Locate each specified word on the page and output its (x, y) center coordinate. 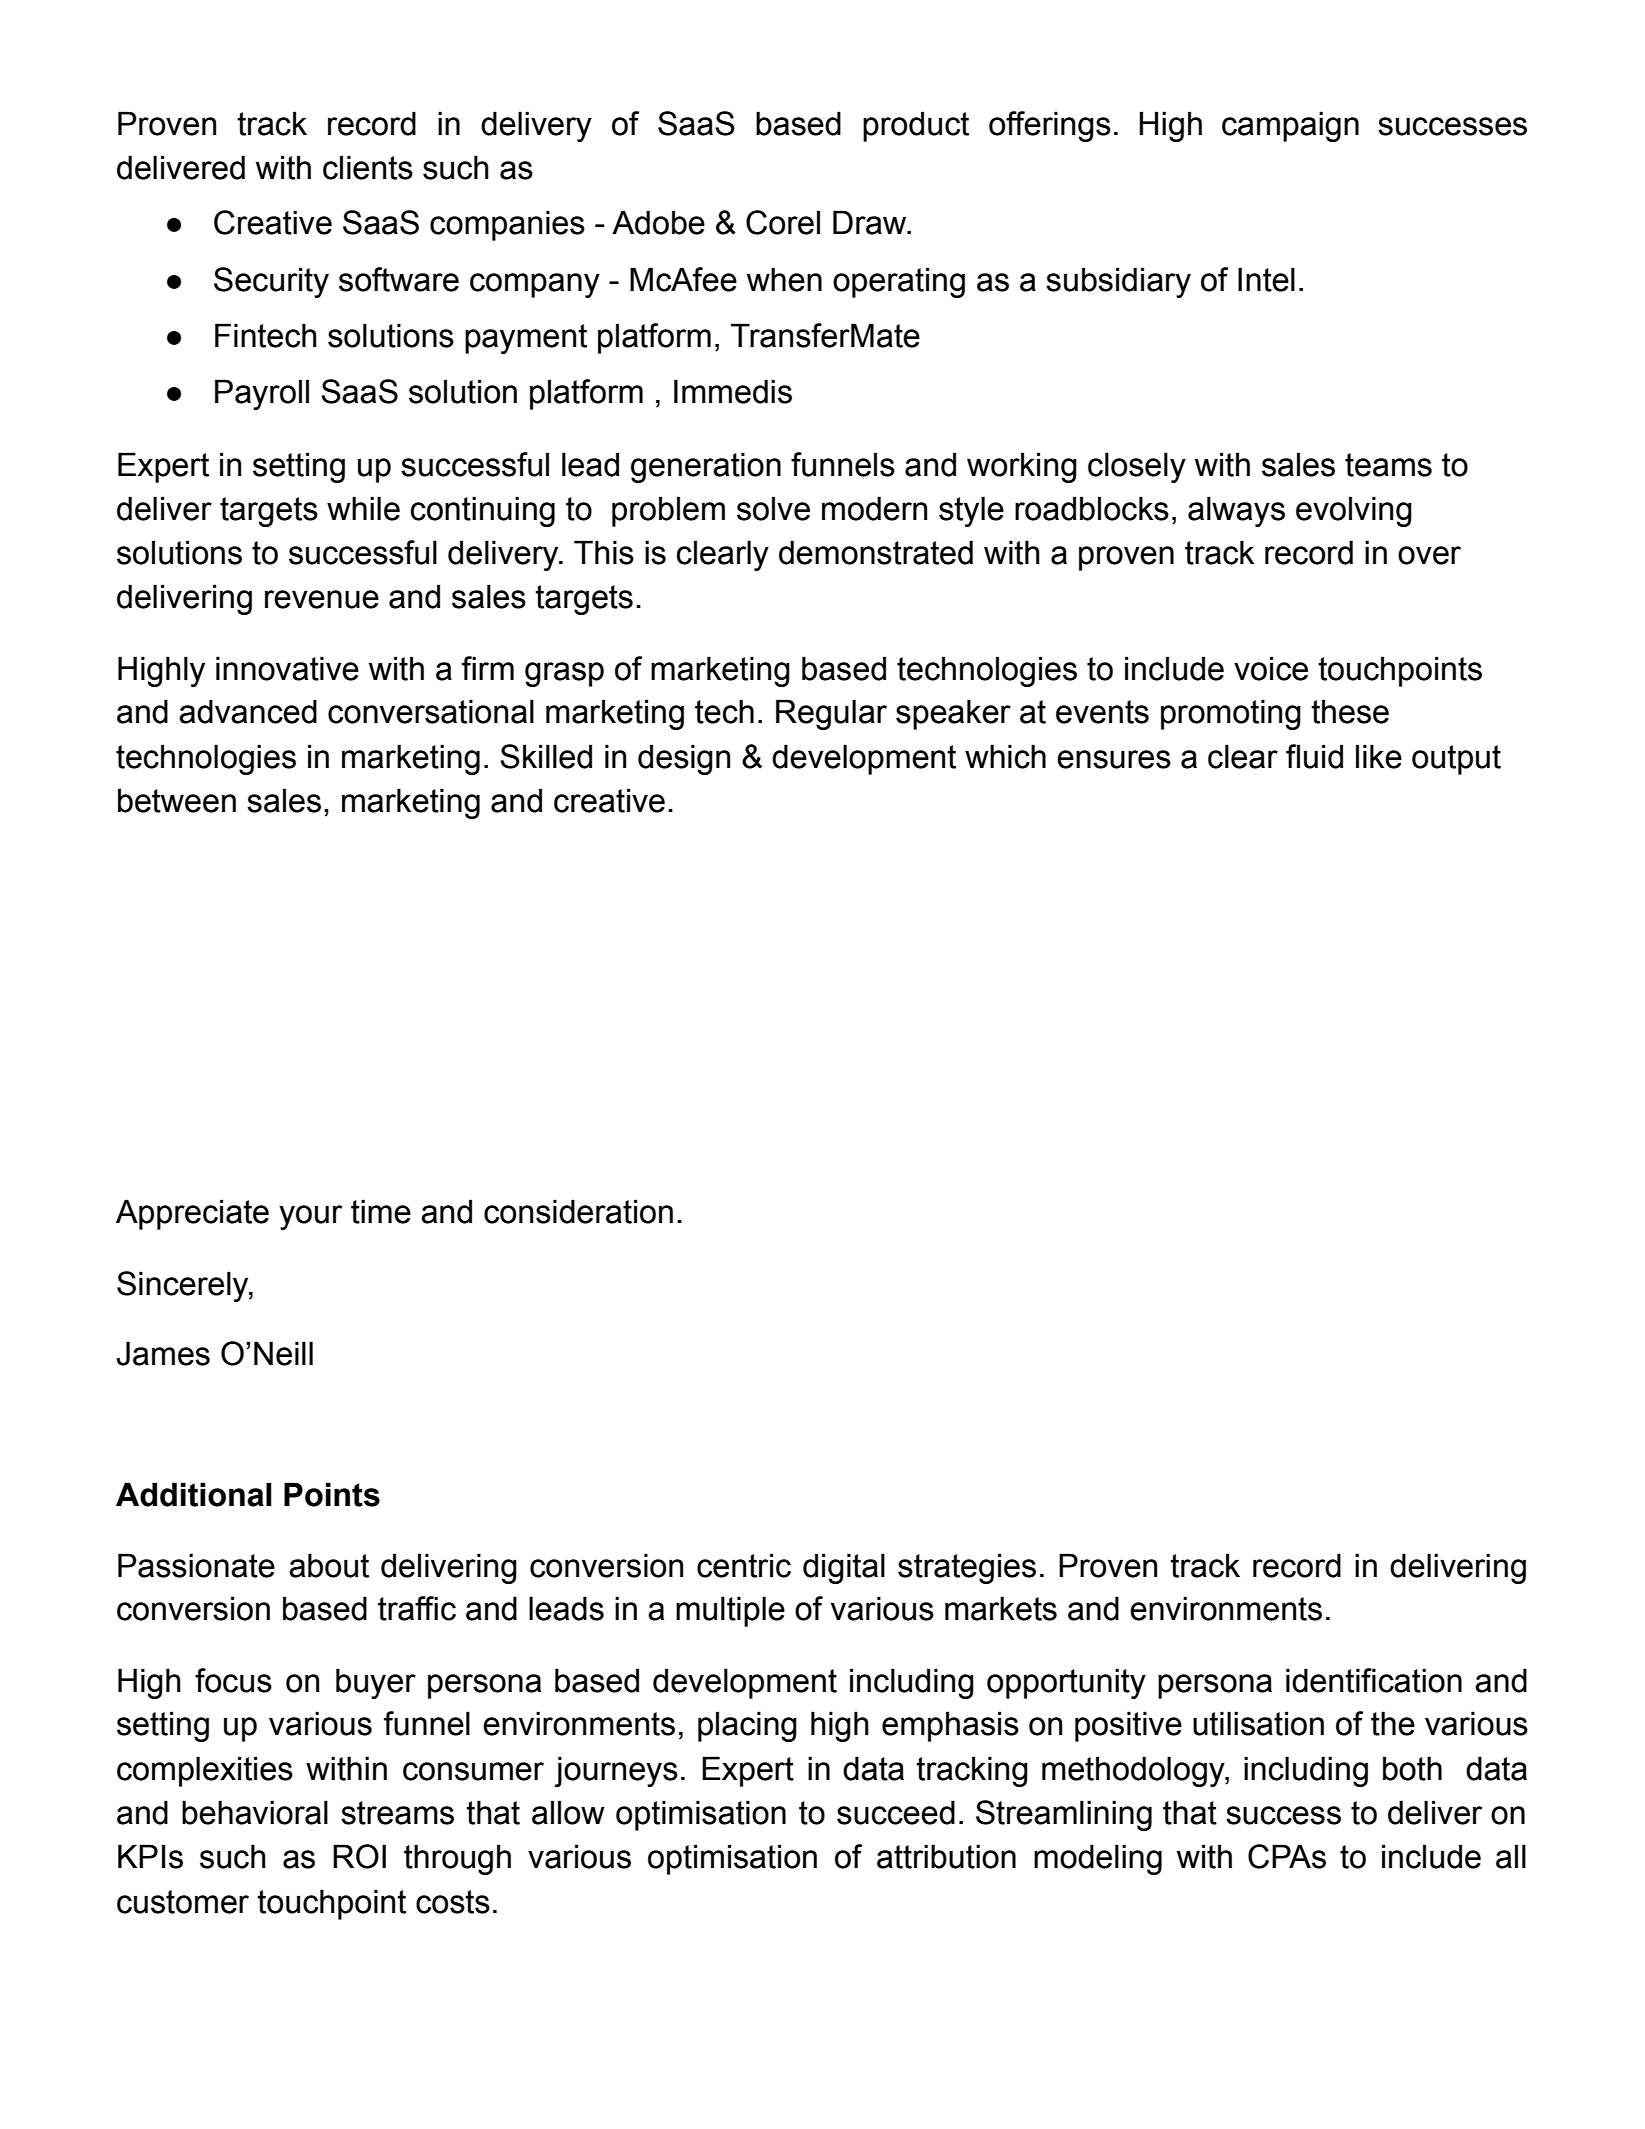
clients (368, 167)
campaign (1290, 126)
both (1412, 1768)
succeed (896, 1812)
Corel (783, 222)
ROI (359, 1856)
